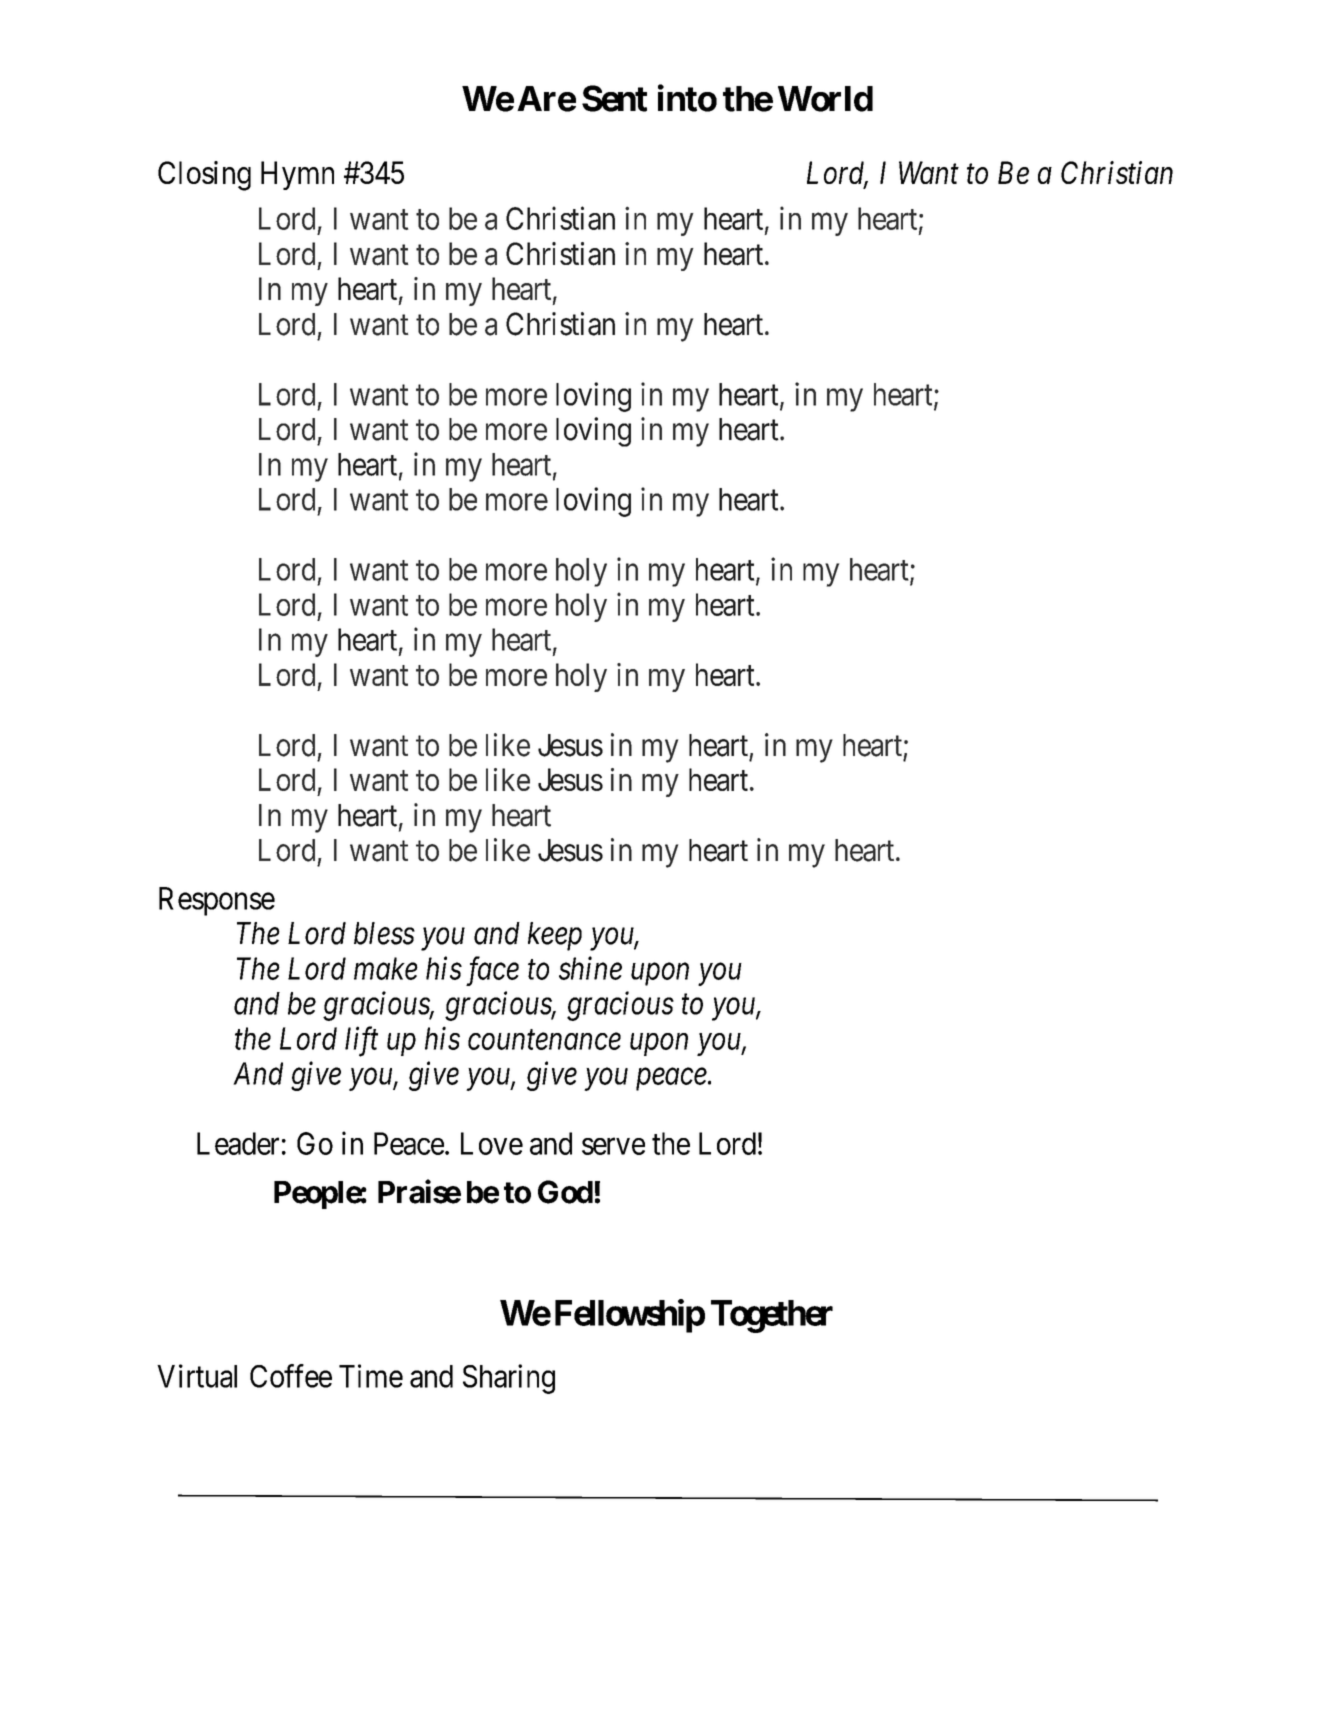  What do you see at coordinates (555, 936) in the screenshot?
I see `keep` at bounding box center [555, 936].
